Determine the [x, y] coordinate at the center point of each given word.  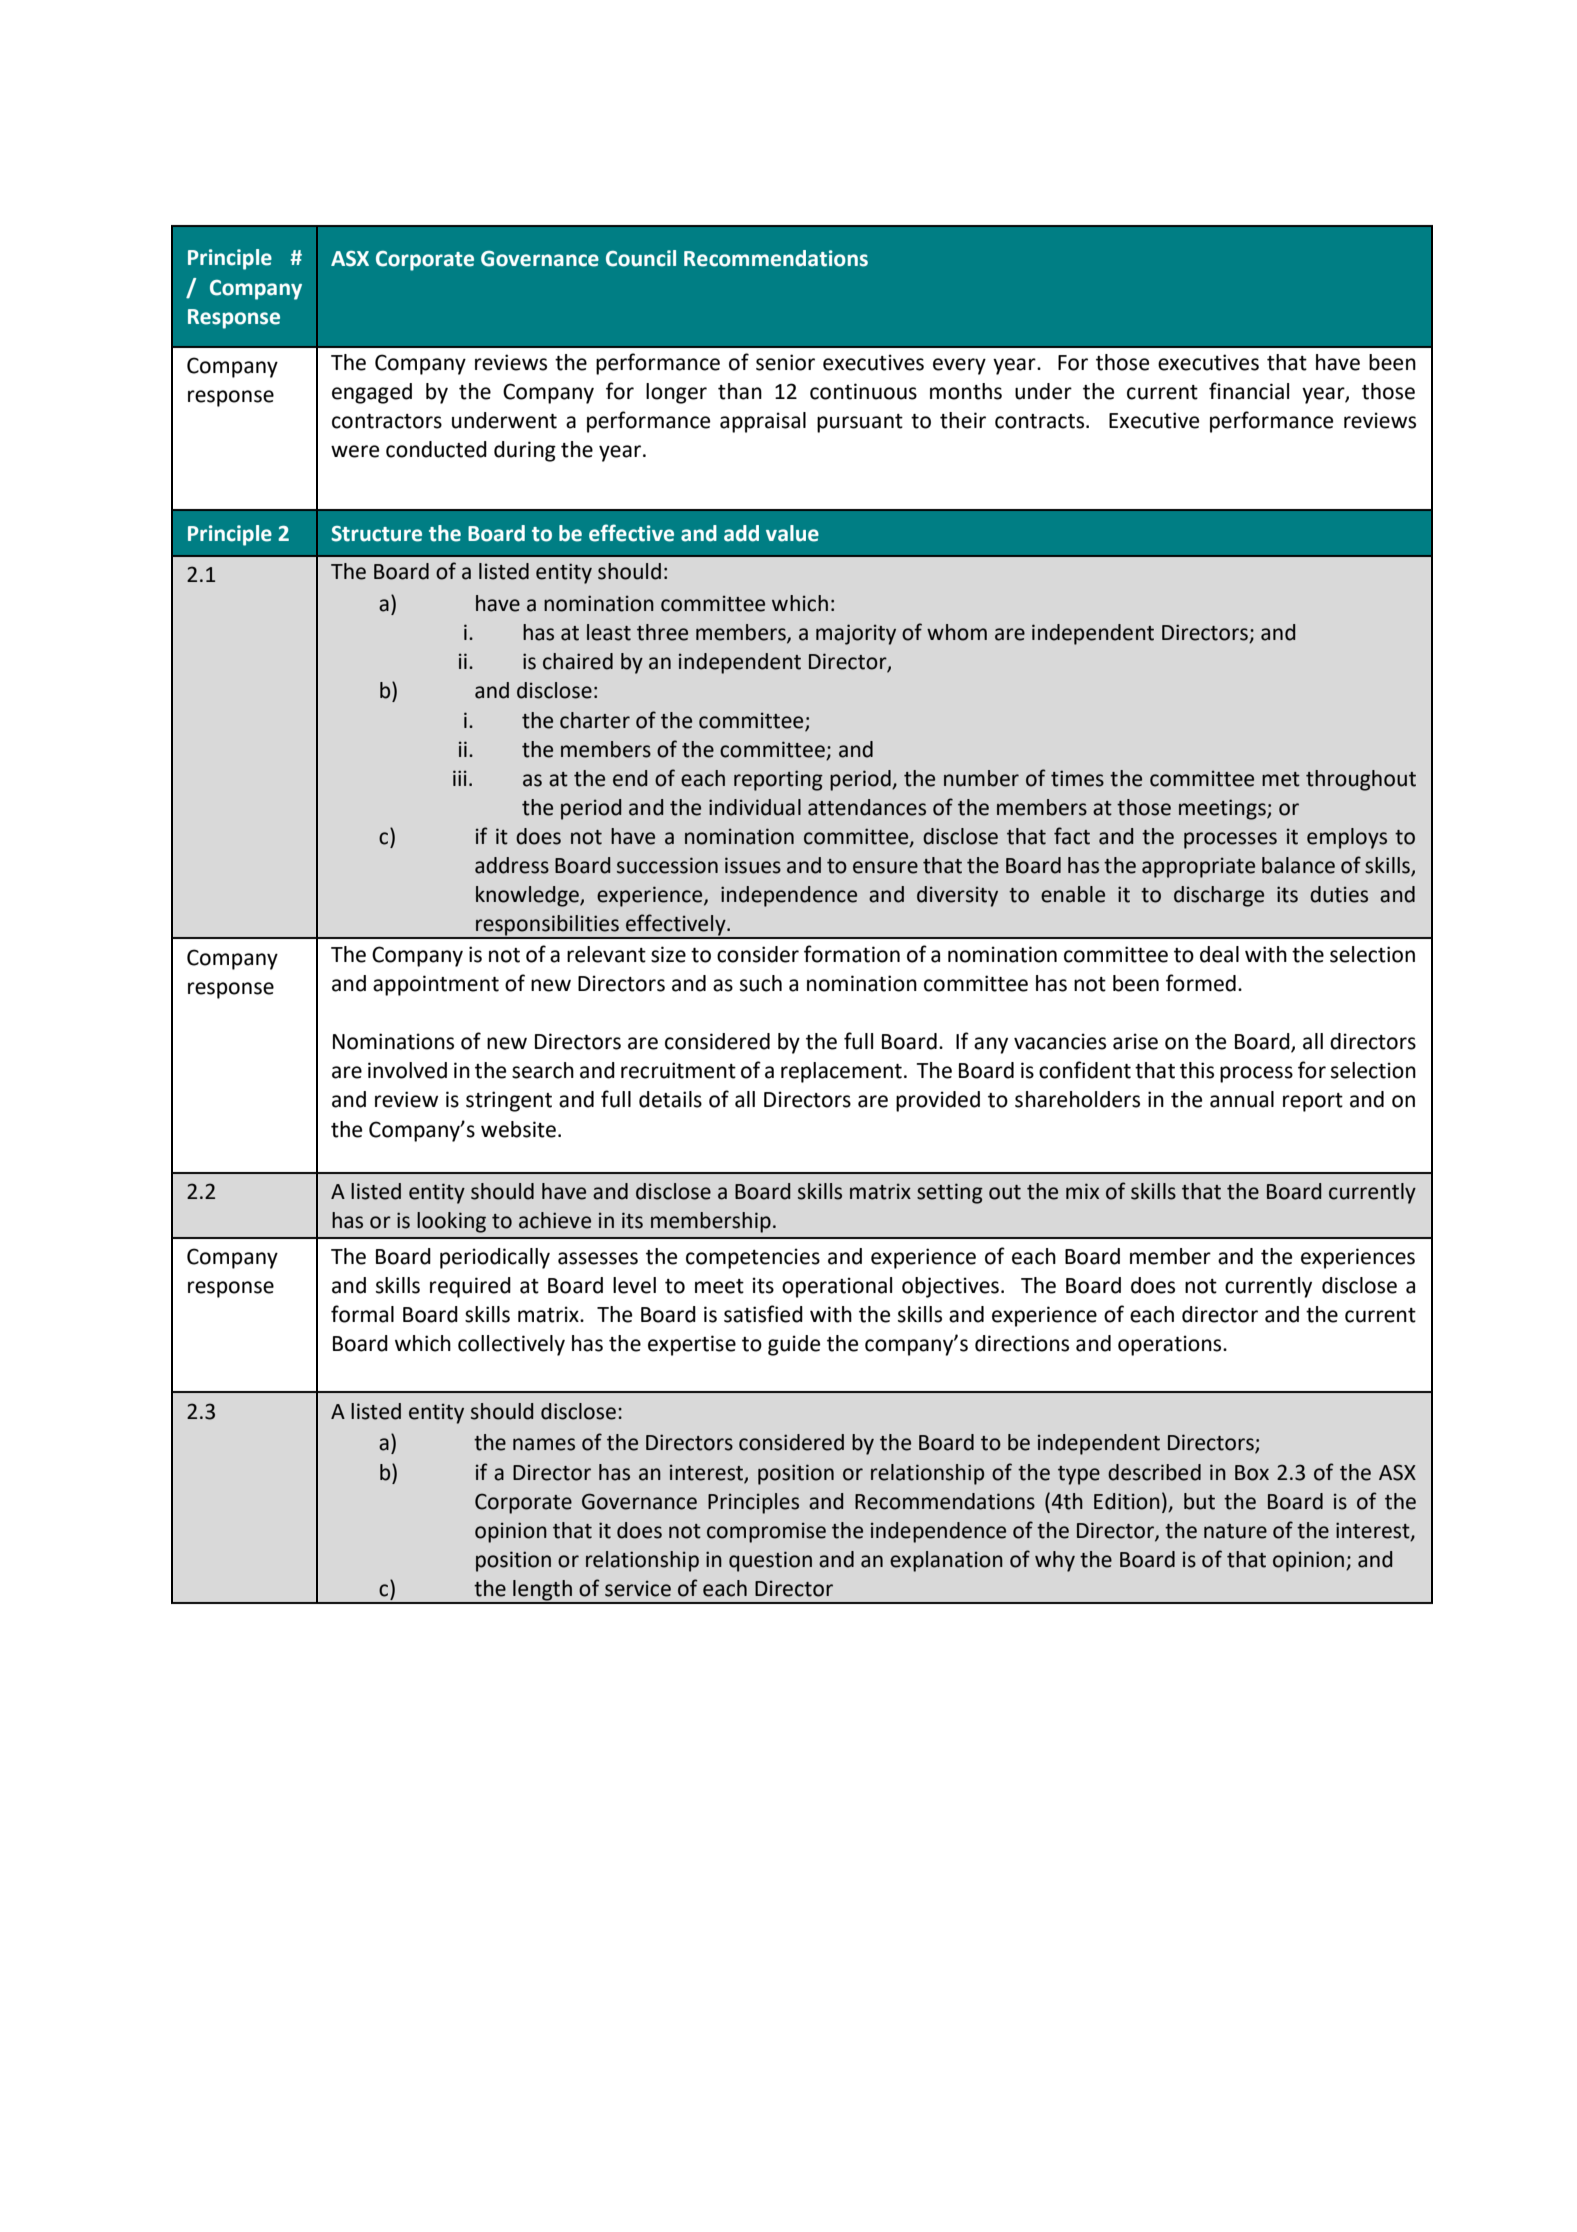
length [542, 1591]
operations [1171, 1345]
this [1197, 1070]
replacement [841, 1072]
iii [460, 778]
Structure [376, 534]
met [1281, 779]
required [470, 1287]
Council [641, 258]
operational [837, 1287]
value [792, 533]
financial [1249, 391]
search [543, 1070]
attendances [867, 807]
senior [785, 362]
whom [957, 632]
